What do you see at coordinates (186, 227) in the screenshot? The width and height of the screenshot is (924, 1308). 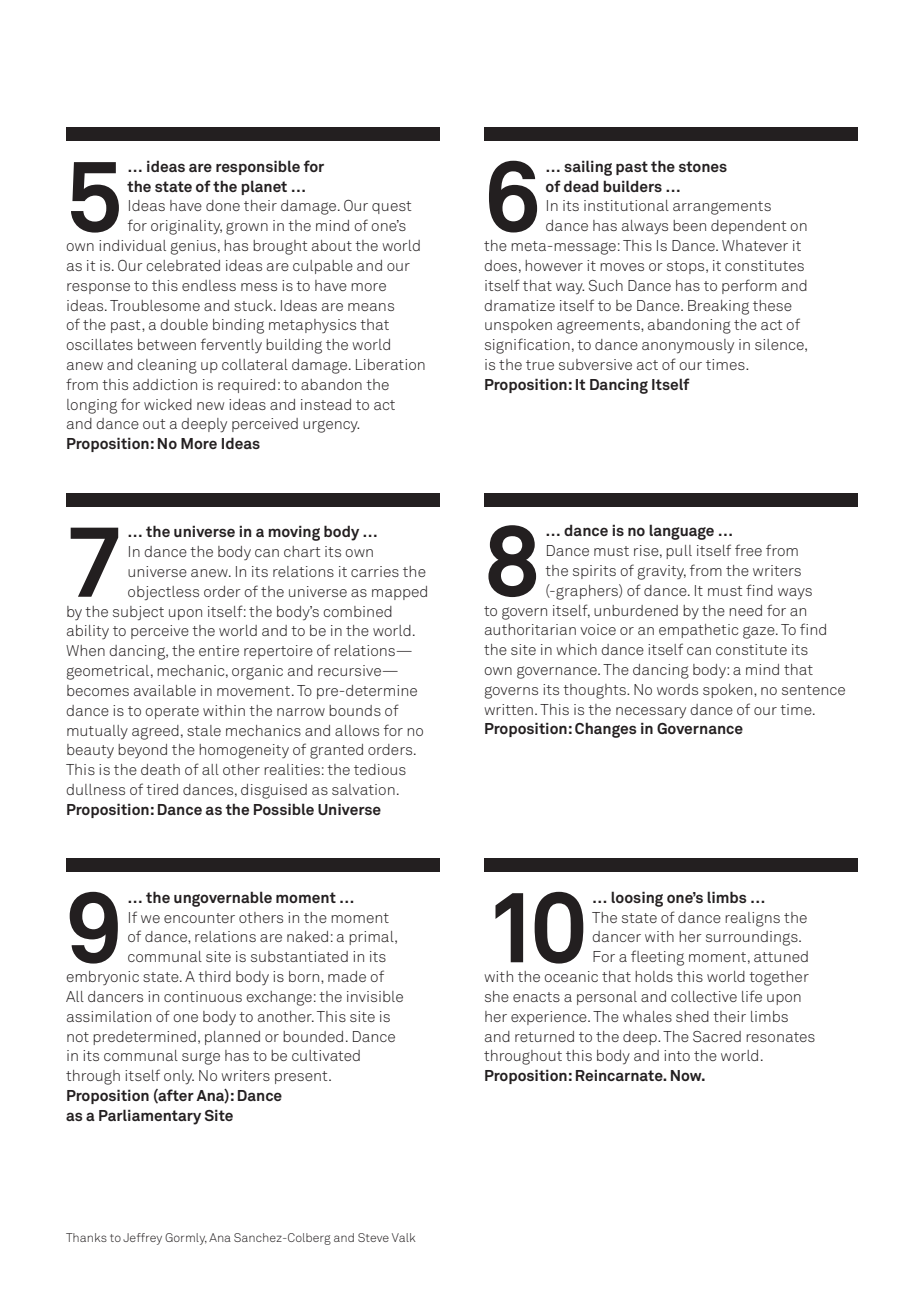 I see `originality` at bounding box center [186, 227].
